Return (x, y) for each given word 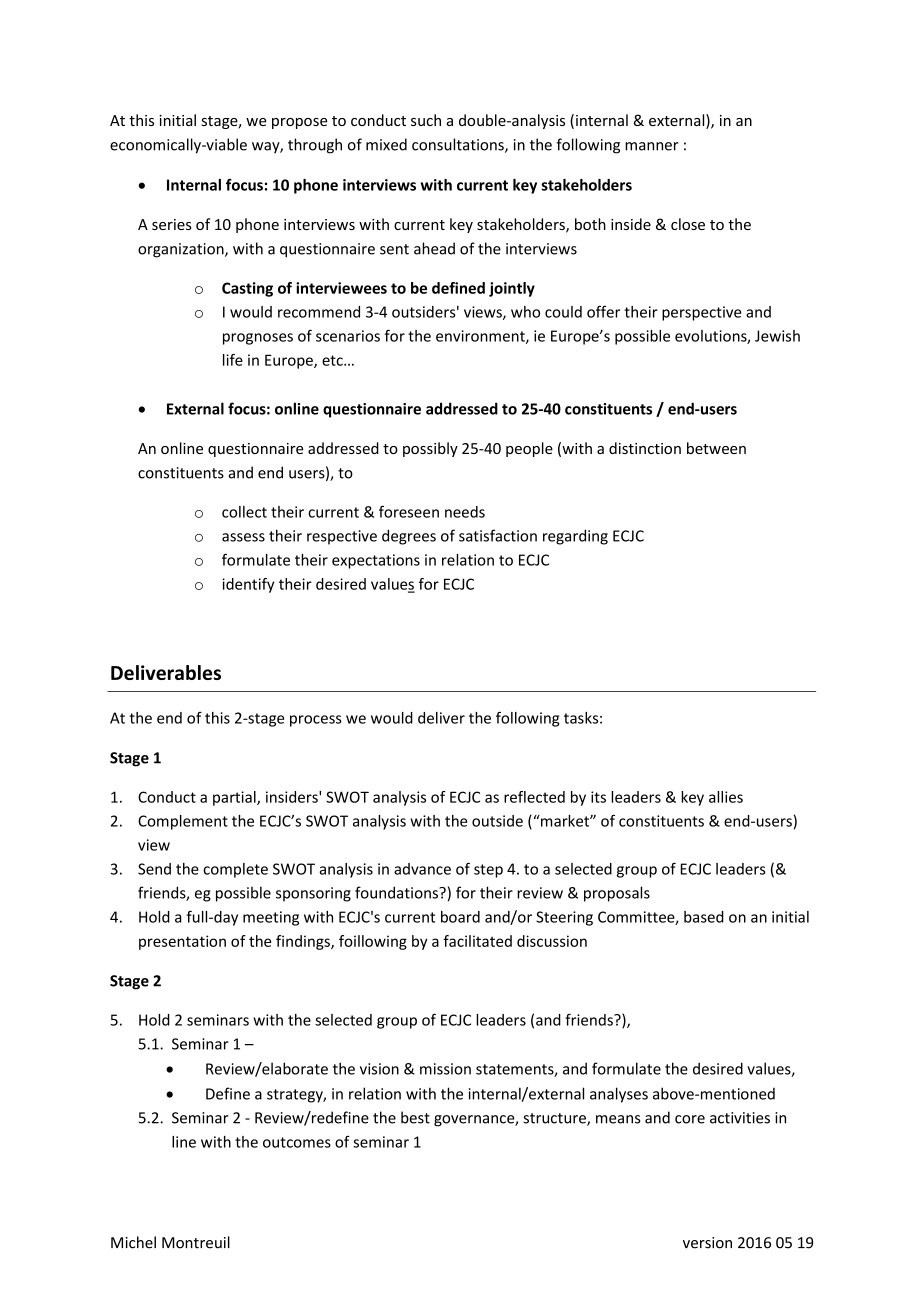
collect (244, 512)
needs (465, 512)
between (716, 448)
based (704, 917)
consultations (459, 145)
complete (235, 870)
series (172, 224)
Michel (133, 1242)
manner (652, 146)
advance (422, 869)
